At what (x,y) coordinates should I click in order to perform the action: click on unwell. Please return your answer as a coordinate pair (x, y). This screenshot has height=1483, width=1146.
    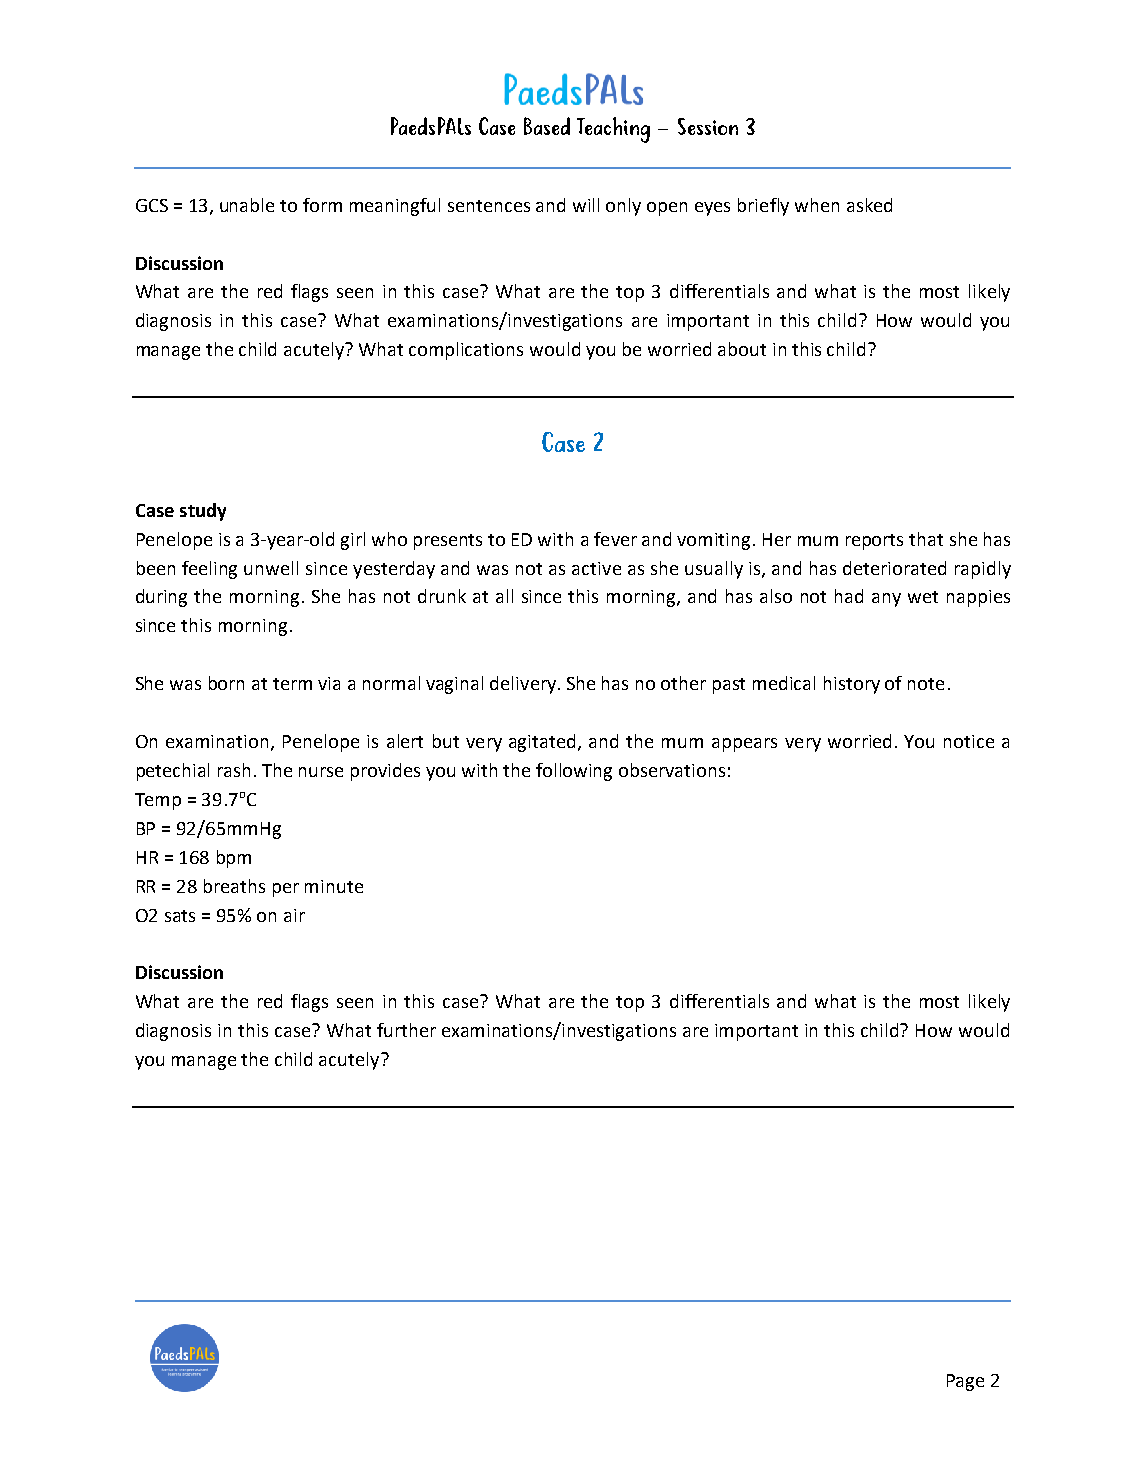
    Looking at the image, I should click on (271, 568).
